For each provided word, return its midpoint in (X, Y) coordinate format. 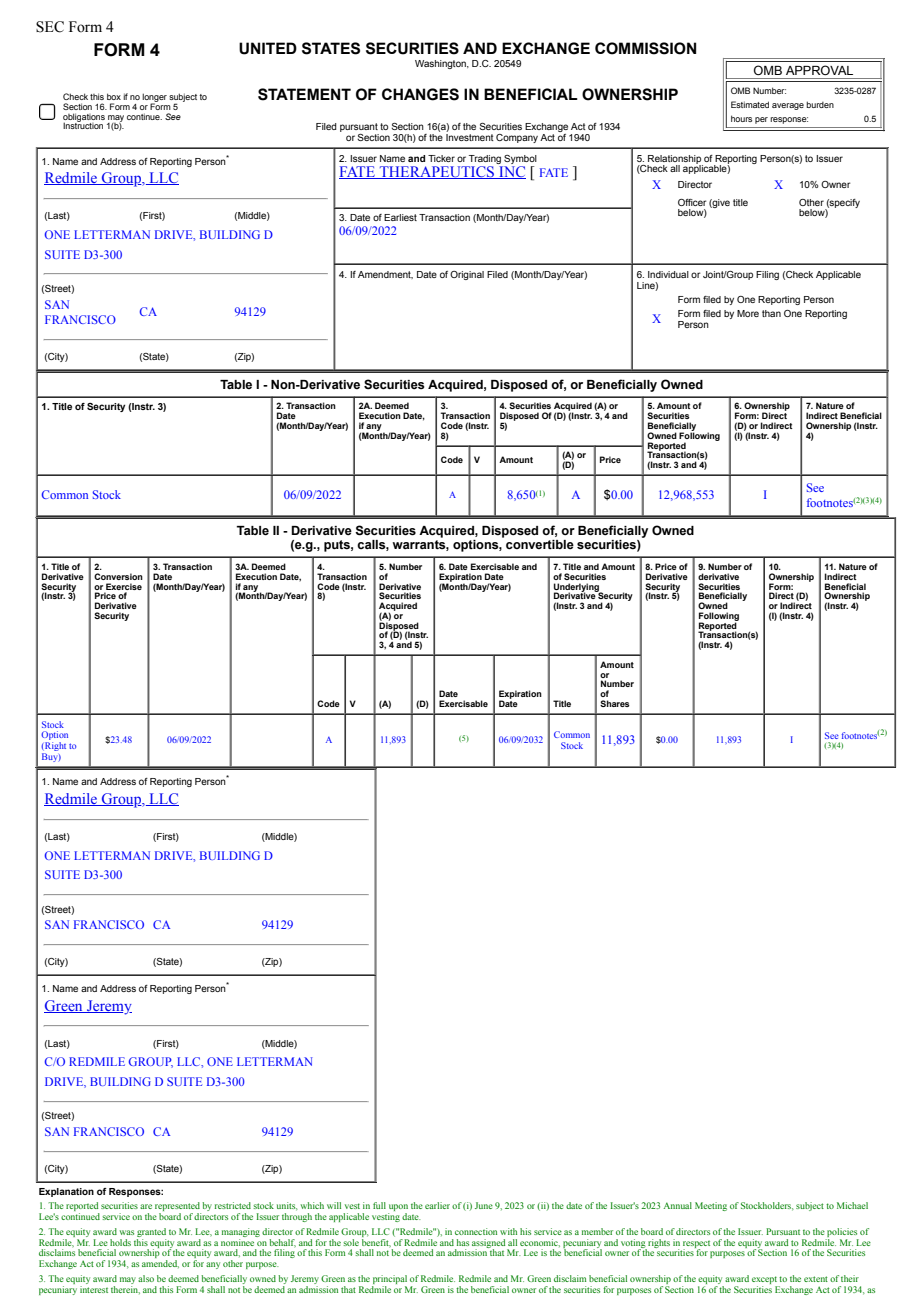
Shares (615, 703)
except (764, 1280)
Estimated (750, 104)
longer (154, 98)
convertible (540, 545)
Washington (441, 64)
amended (160, 1264)
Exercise (124, 586)
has (463, 1242)
